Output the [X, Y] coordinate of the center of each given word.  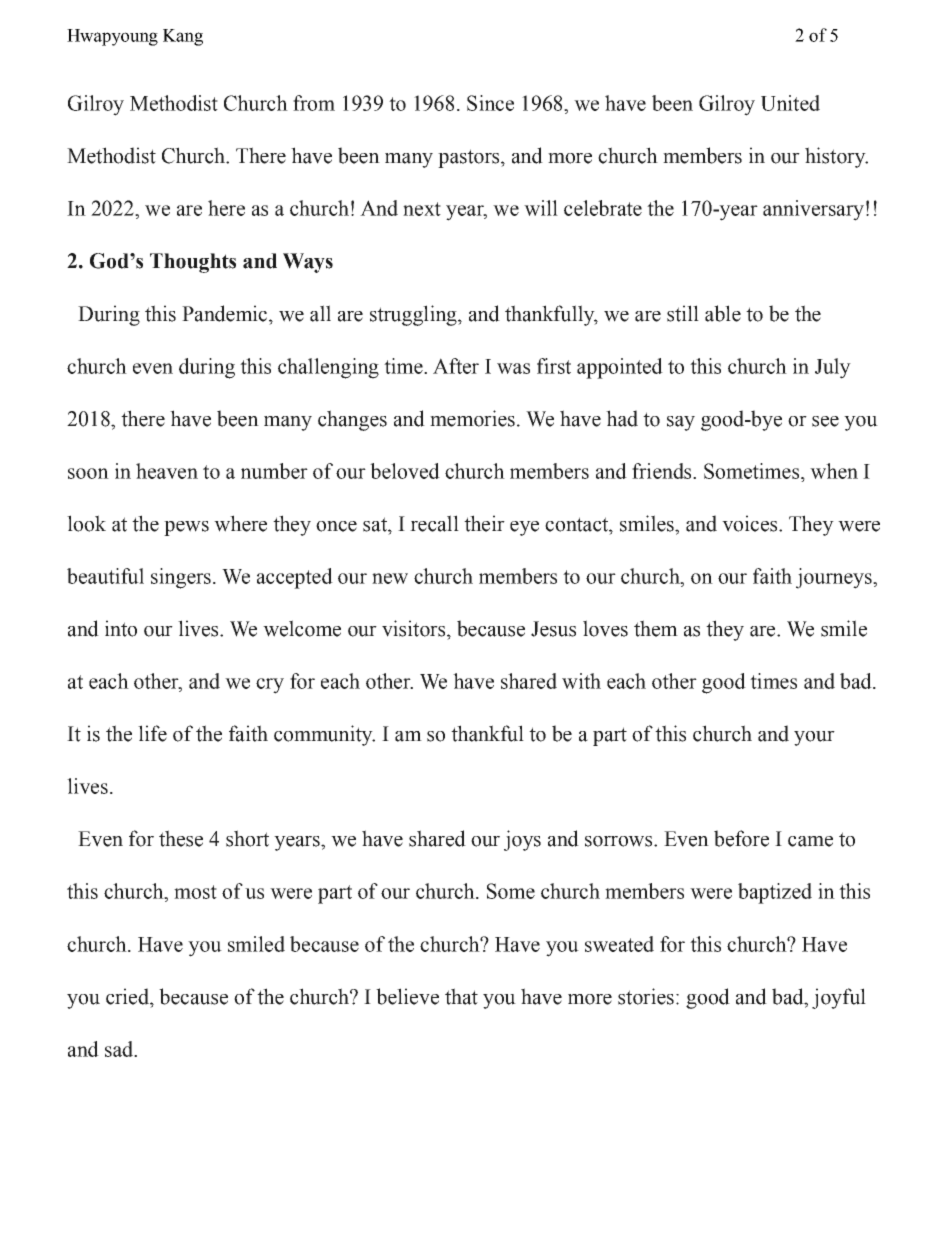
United [790, 103]
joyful [839, 998]
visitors [415, 628]
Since [490, 103]
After [456, 366]
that [461, 996]
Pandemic [226, 313]
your [814, 738]
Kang [183, 37]
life [152, 733]
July [833, 368]
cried [128, 996]
